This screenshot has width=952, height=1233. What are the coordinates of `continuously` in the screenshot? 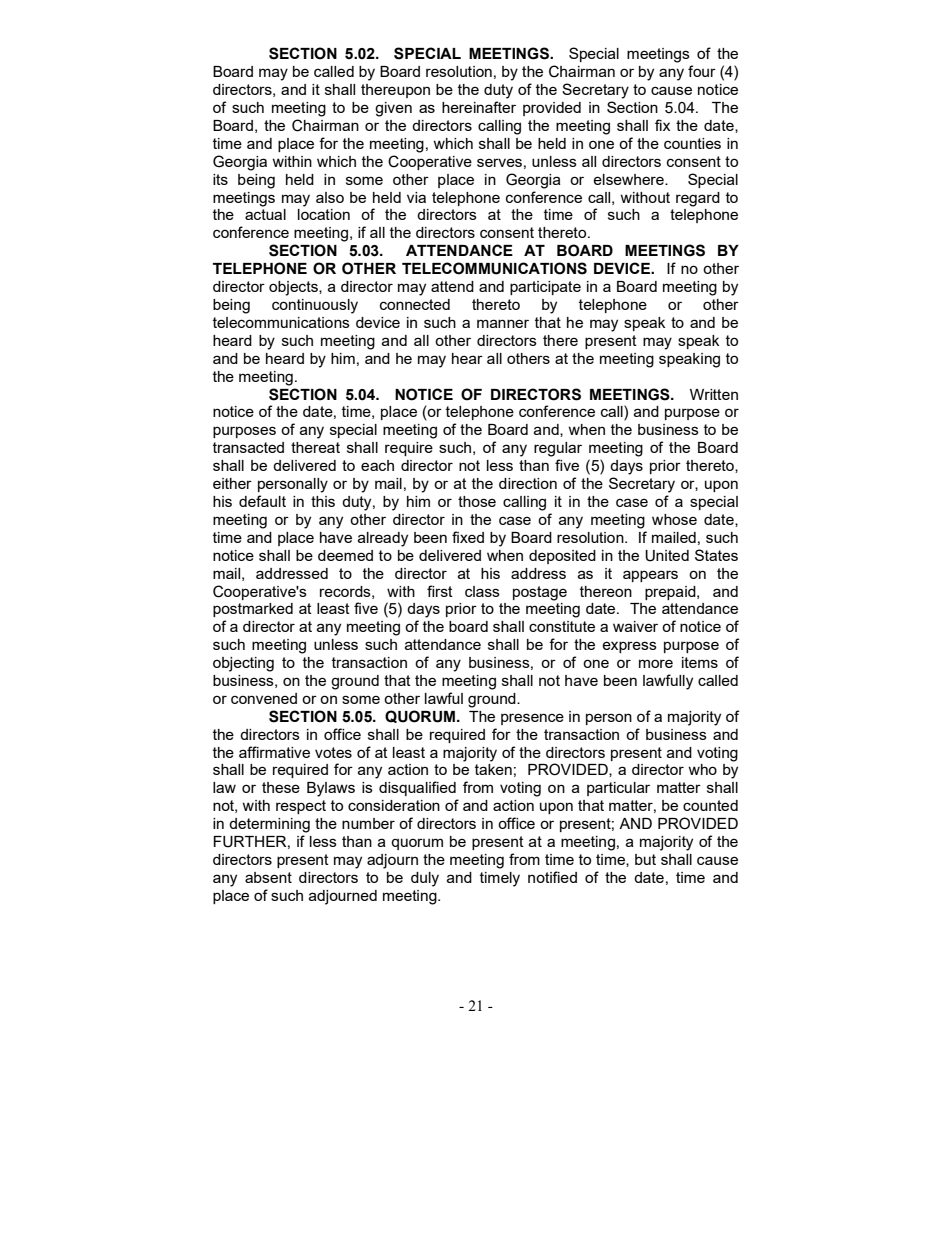 It's located at (315, 306).
